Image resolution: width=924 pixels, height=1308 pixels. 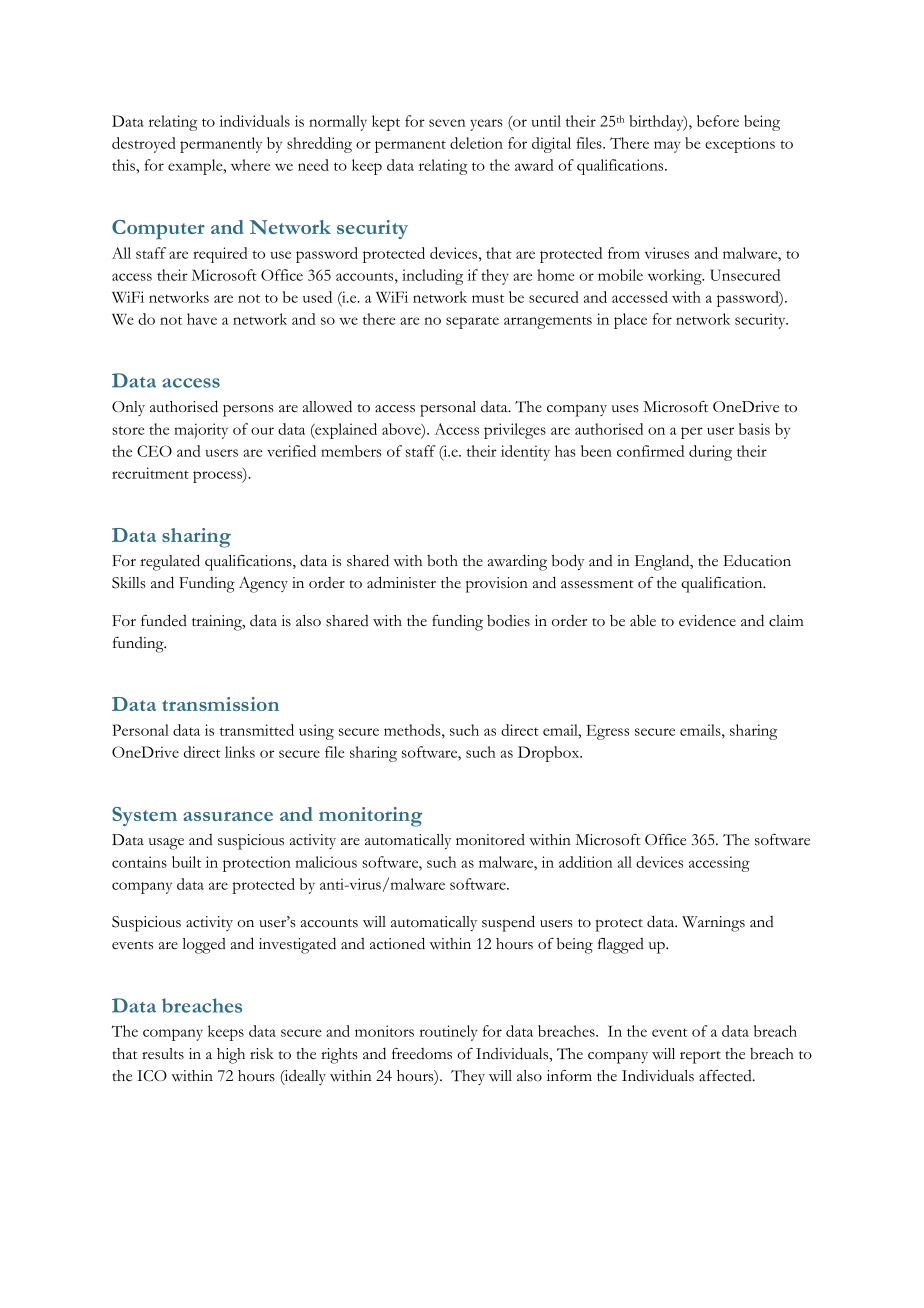 I want to click on example, so click(x=196, y=167).
